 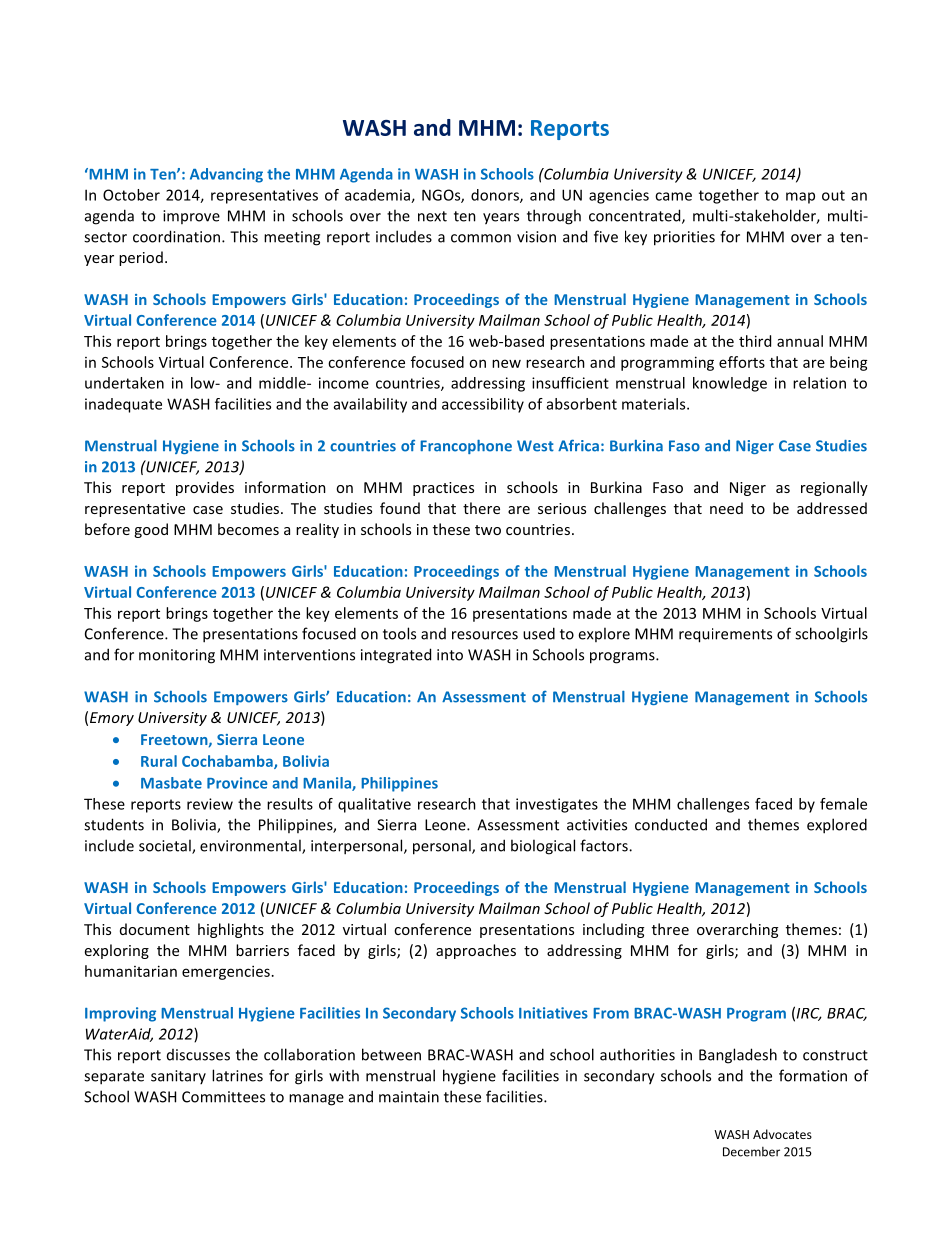 I want to click on approaches, so click(x=476, y=951).
